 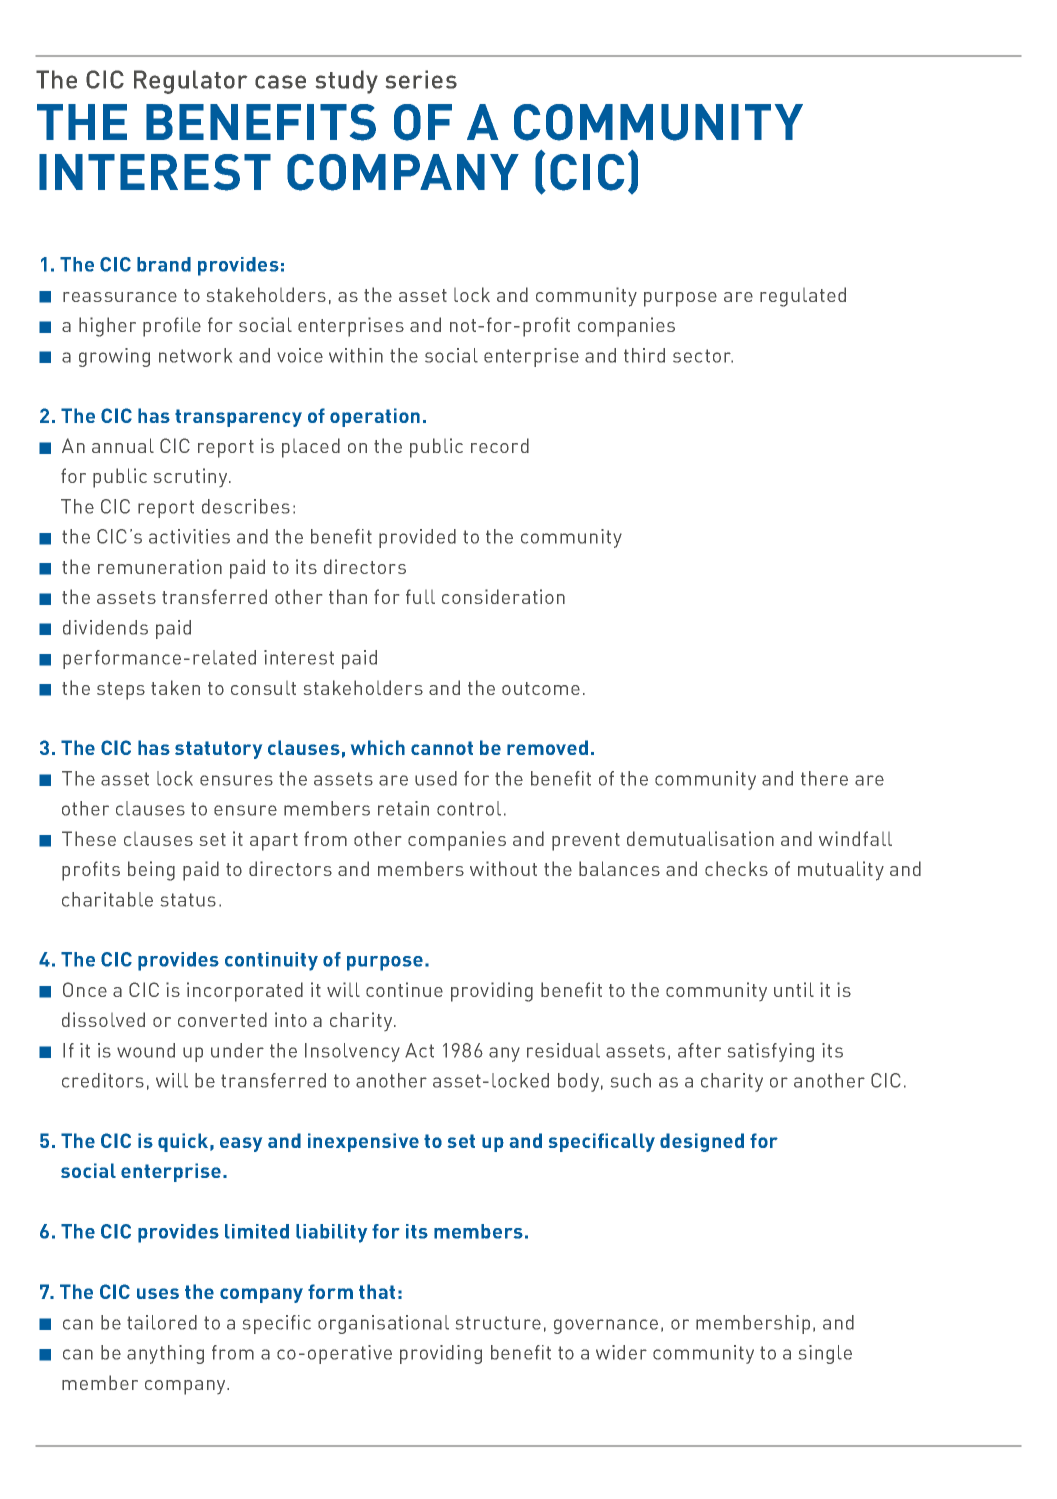 What do you see at coordinates (188, 900) in the document?
I see `status` at bounding box center [188, 900].
